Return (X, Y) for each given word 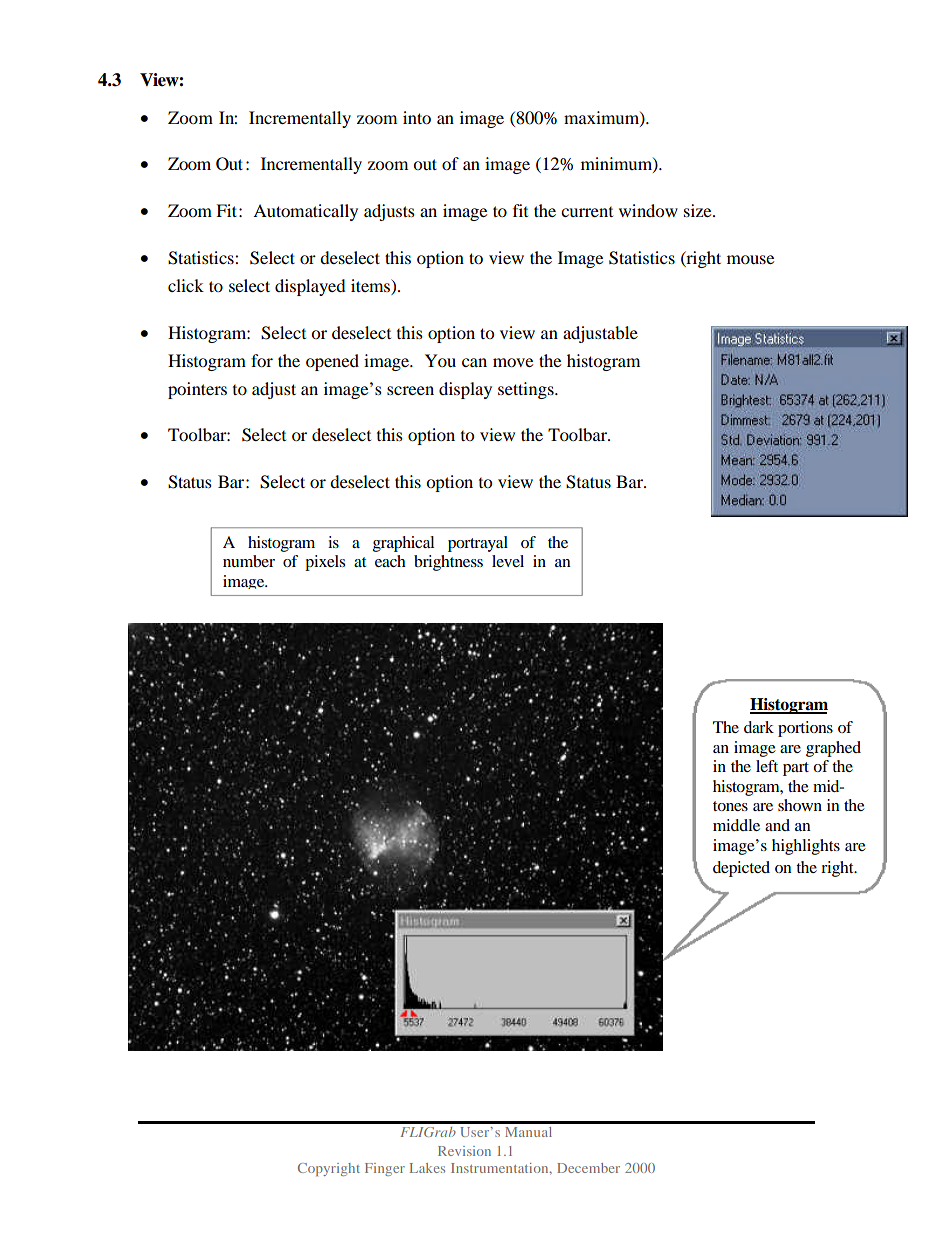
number (249, 561)
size (699, 210)
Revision (464, 1151)
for (262, 360)
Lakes (427, 1168)
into (417, 117)
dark (759, 727)
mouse (750, 259)
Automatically (305, 212)
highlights (806, 847)
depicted (741, 869)
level (508, 561)
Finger (385, 1169)
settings (527, 390)
